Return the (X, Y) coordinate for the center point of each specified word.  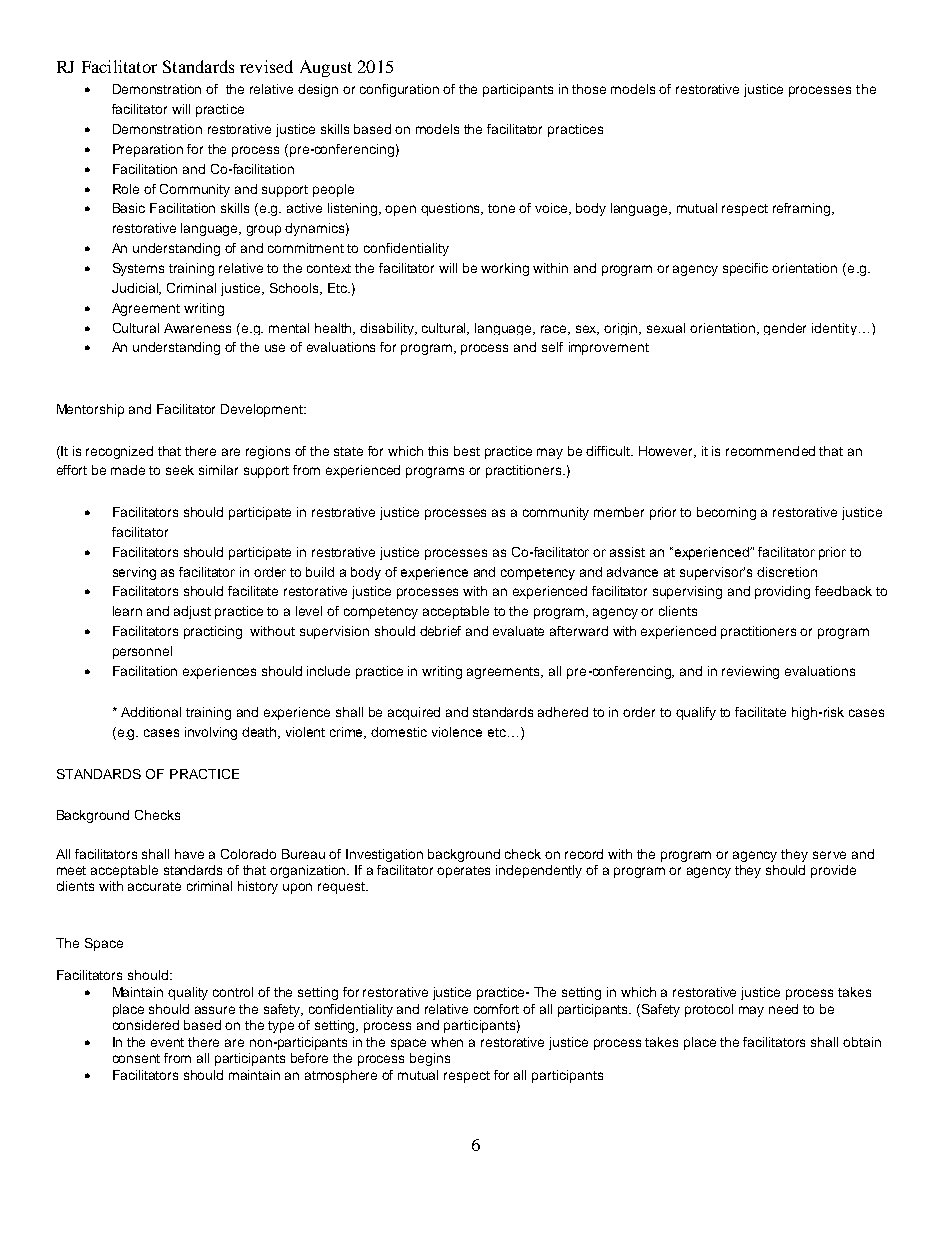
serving (134, 573)
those (589, 89)
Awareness (197, 328)
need (783, 1009)
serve (829, 855)
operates (463, 872)
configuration (399, 90)
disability (388, 329)
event (167, 1042)
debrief (440, 631)
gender (785, 329)
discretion (787, 572)
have (189, 854)
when (447, 1042)
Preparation (148, 150)
